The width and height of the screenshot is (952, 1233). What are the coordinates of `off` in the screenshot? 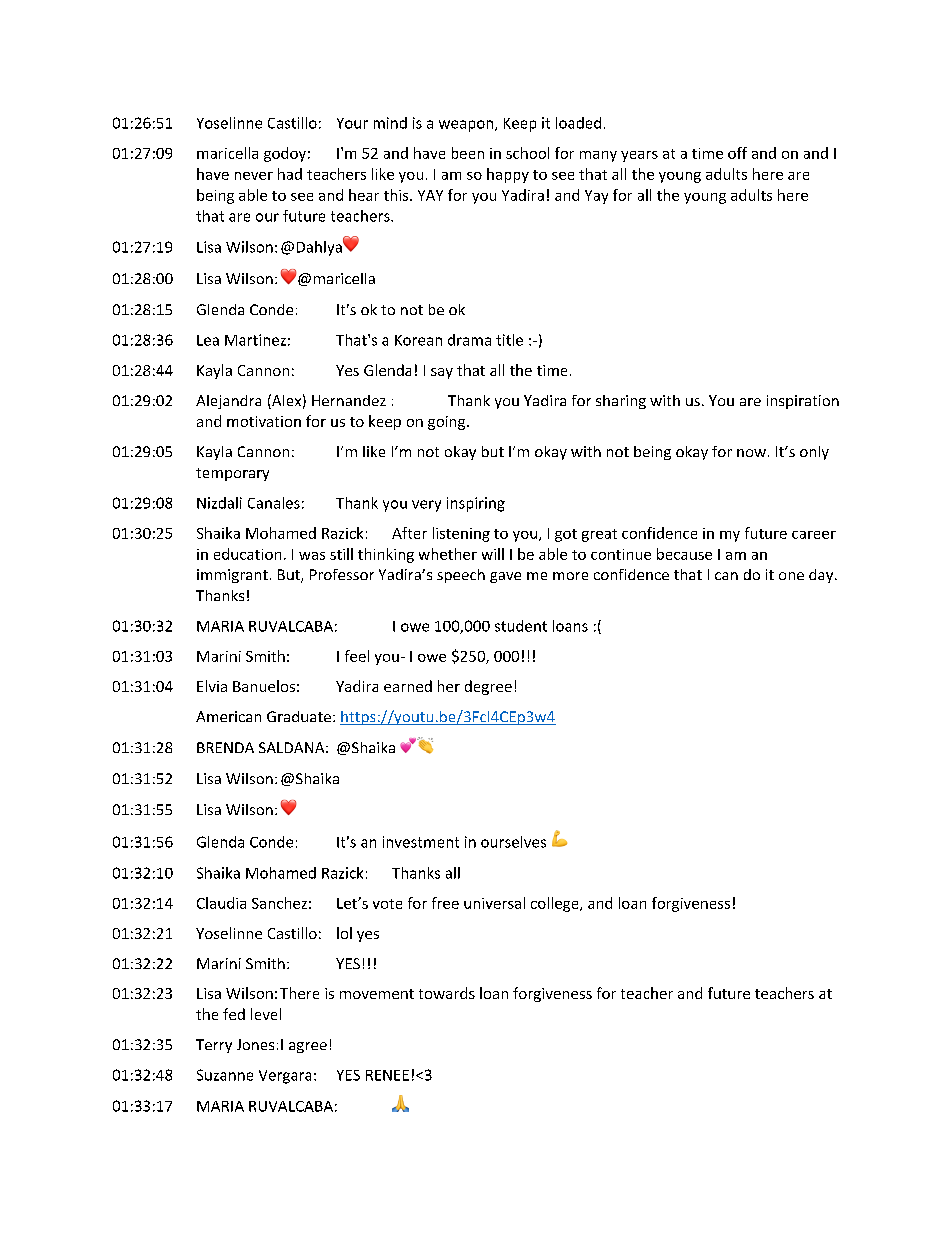 It's located at (737, 153).
